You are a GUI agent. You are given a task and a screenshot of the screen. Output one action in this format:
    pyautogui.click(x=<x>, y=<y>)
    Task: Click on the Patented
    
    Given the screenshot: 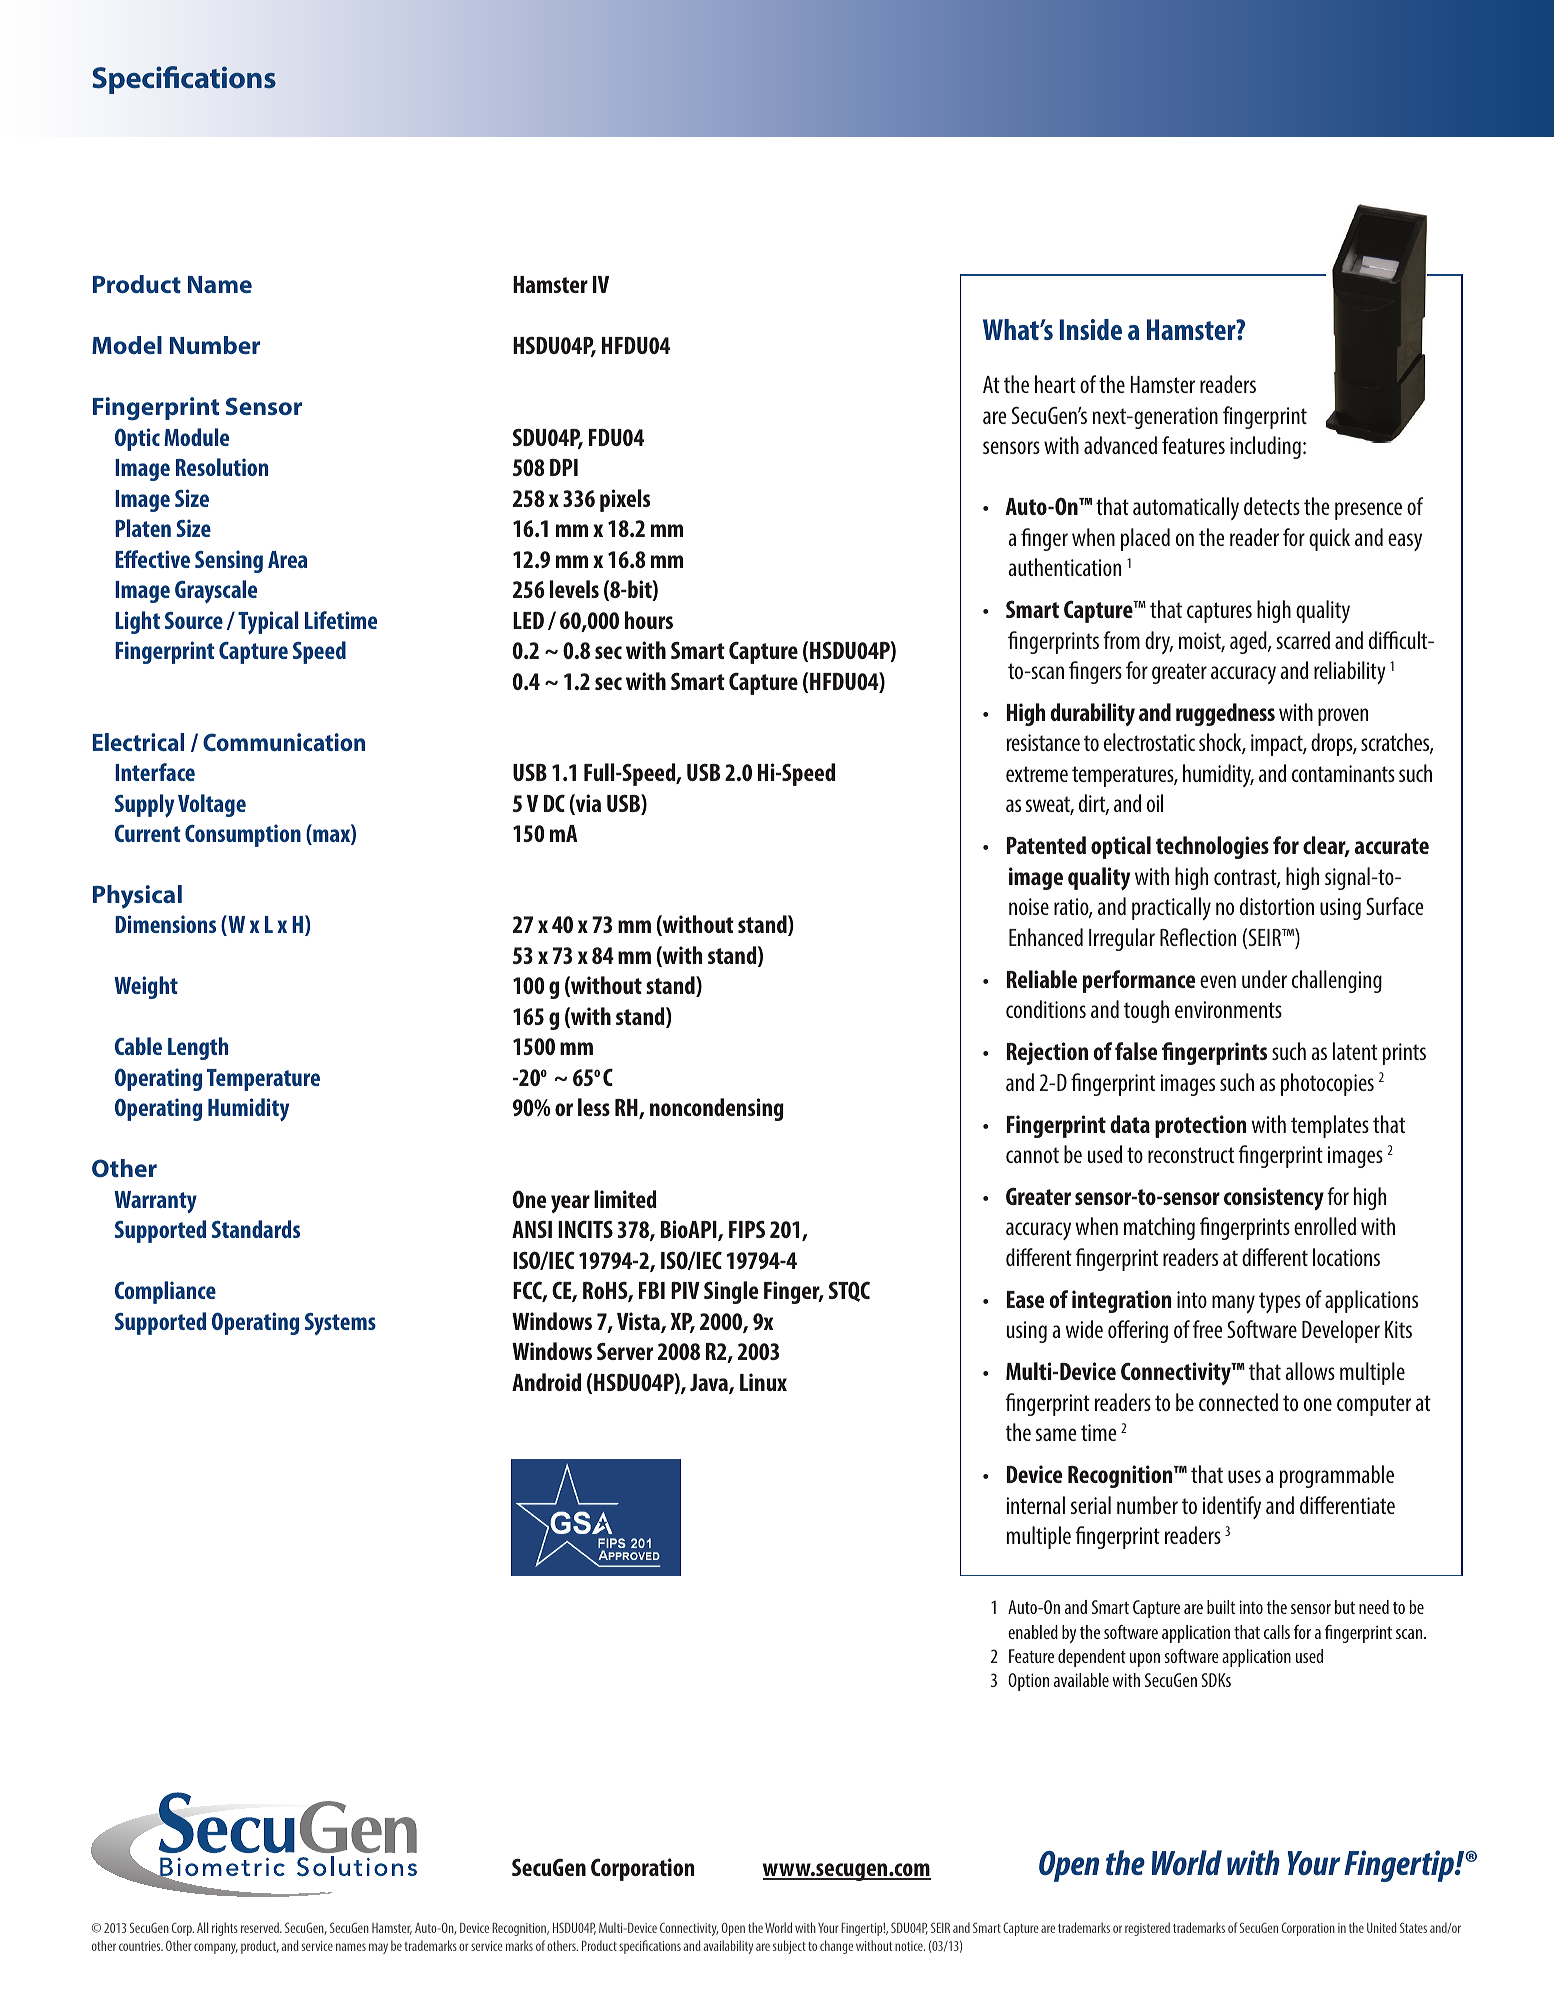 What is the action you would take?
    pyautogui.click(x=1046, y=845)
